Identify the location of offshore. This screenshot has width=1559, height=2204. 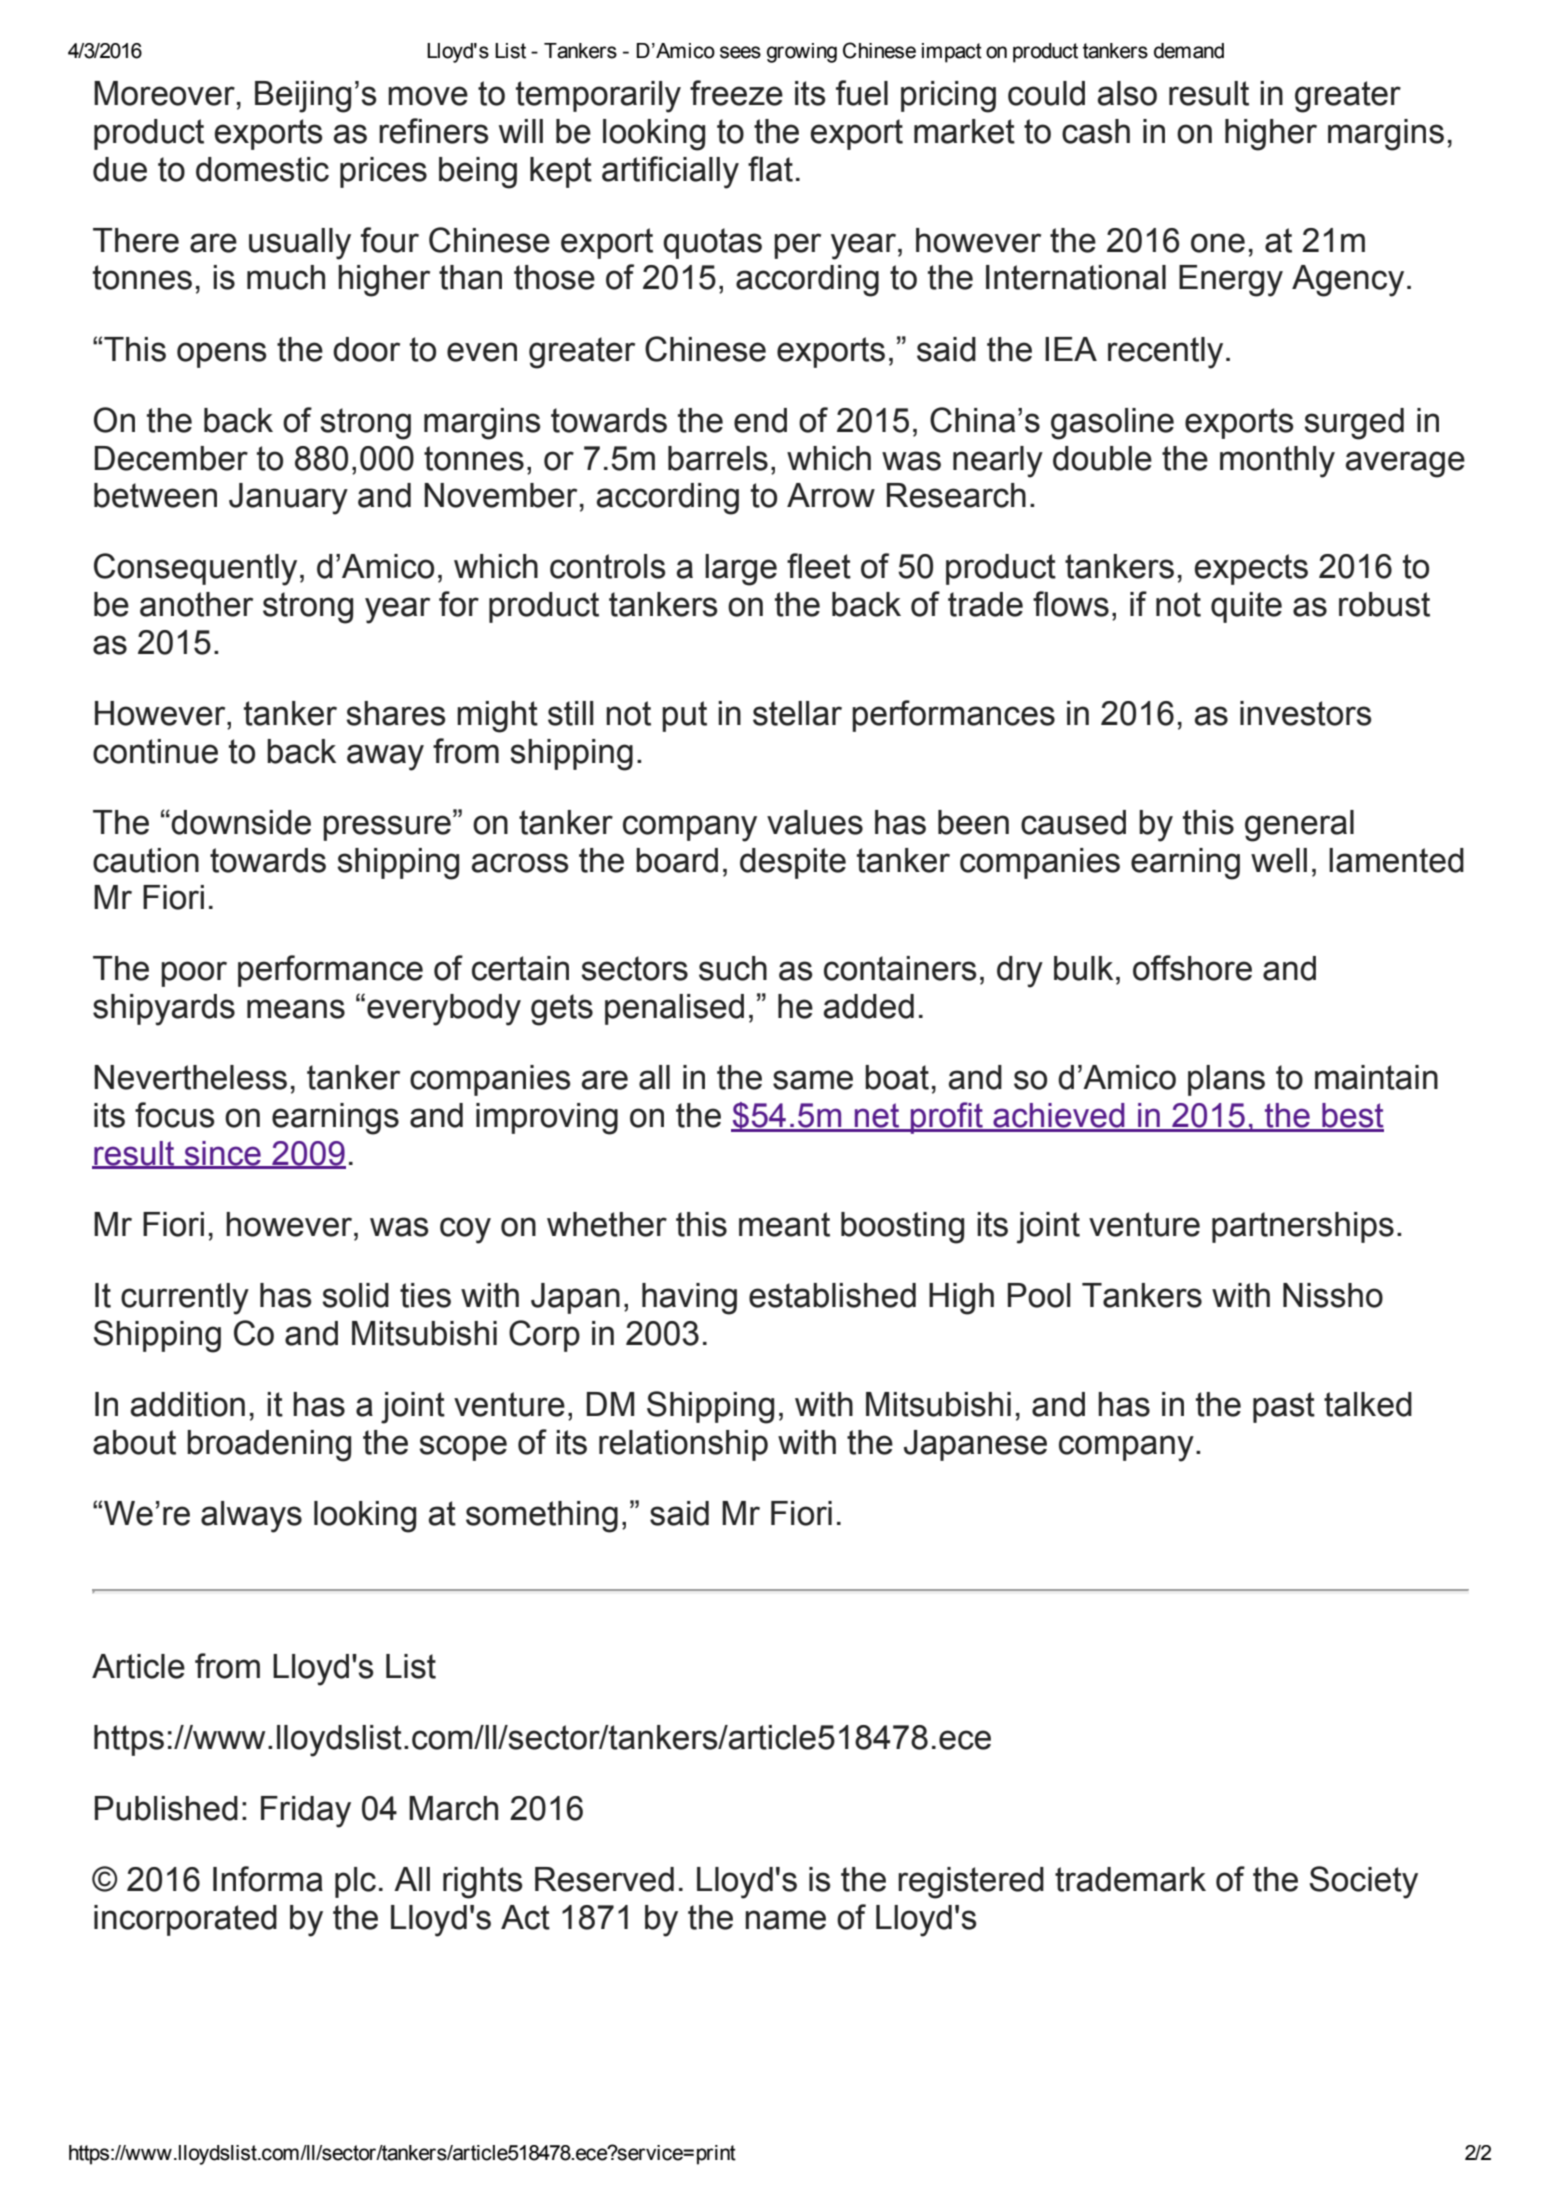
(1192, 968).
